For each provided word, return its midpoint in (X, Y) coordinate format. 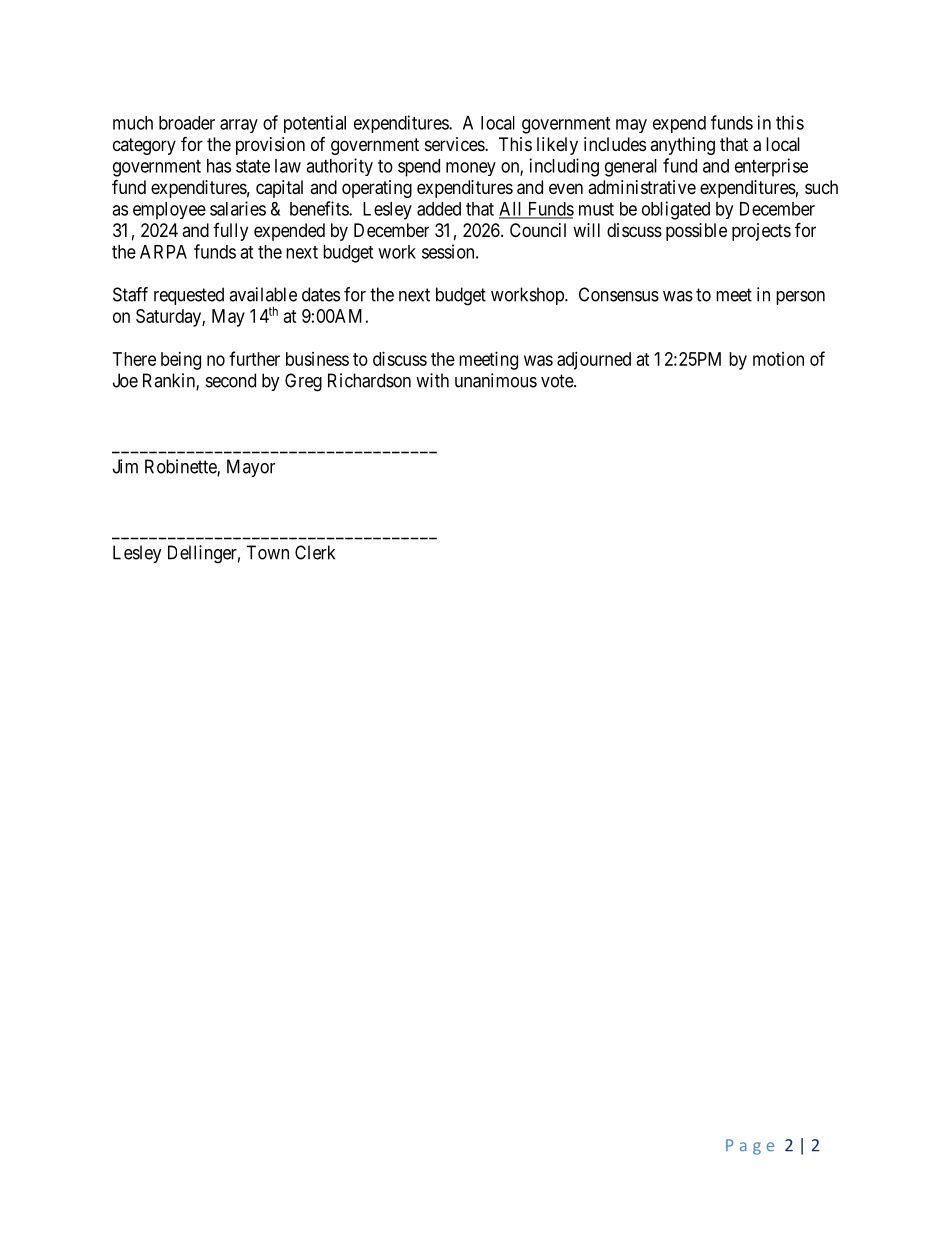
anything (682, 146)
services (455, 144)
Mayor (251, 468)
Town (267, 552)
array (239, 126)
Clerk (315, 552)
